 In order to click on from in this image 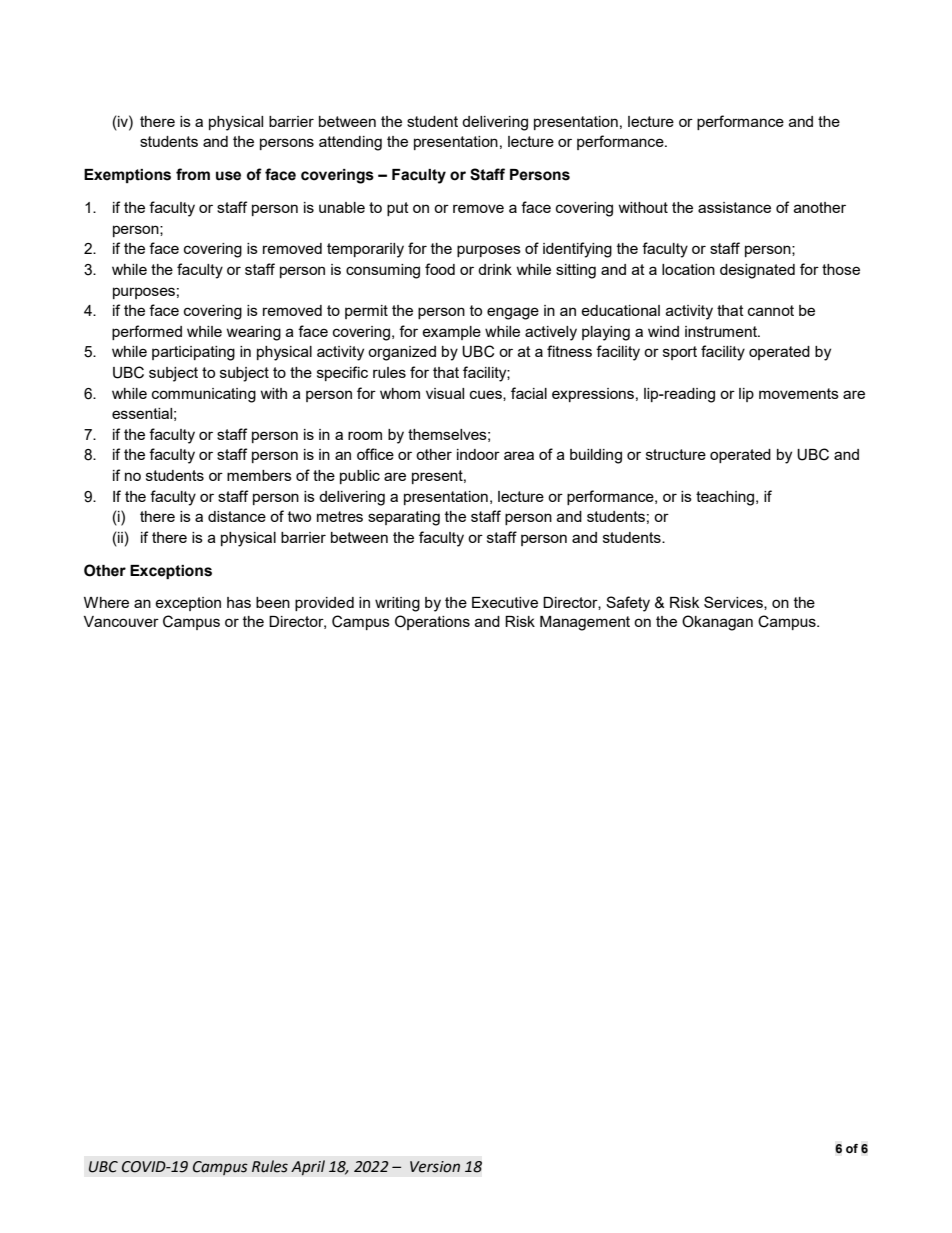, I will do `click(193, 174)`.
